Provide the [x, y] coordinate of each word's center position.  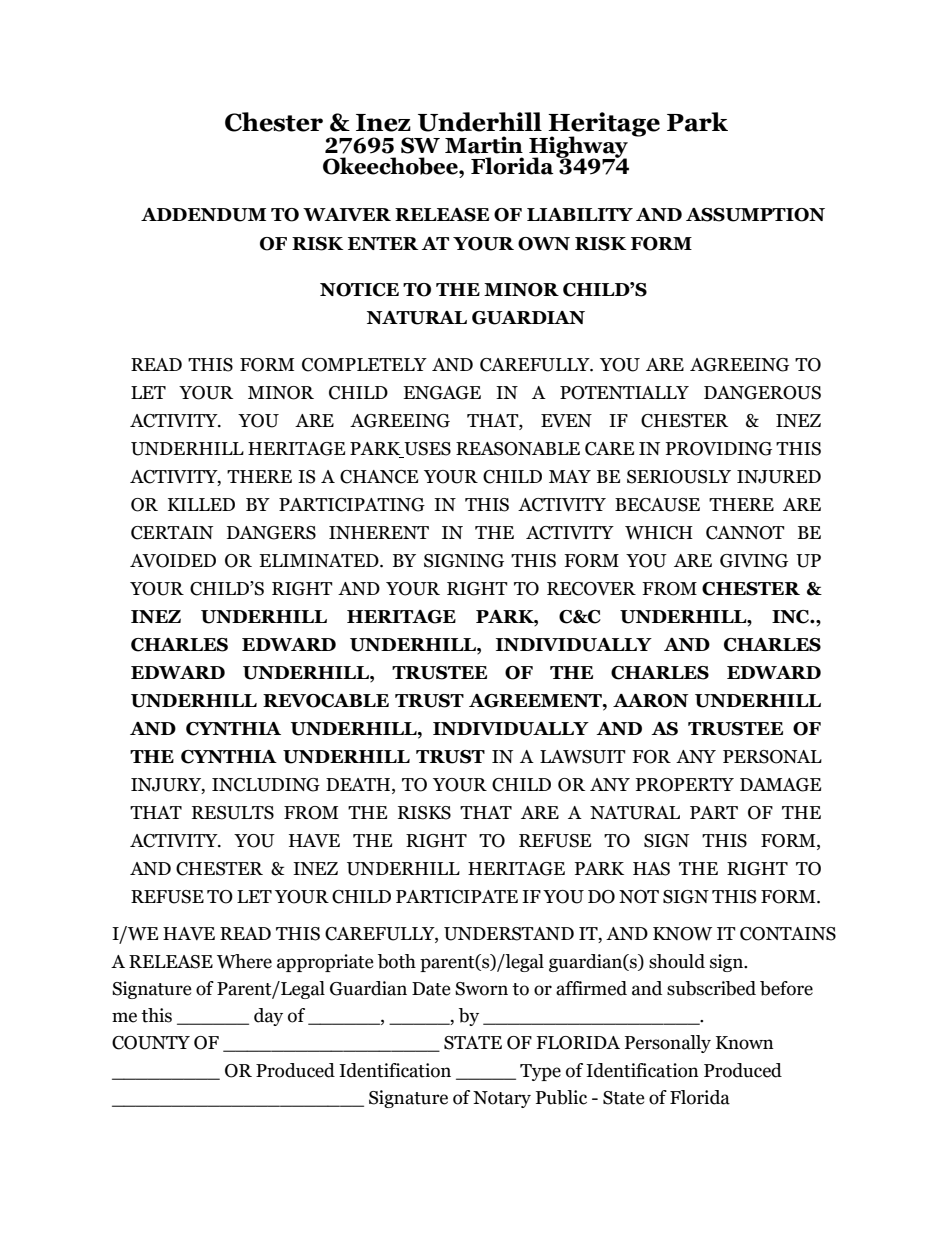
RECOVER [591, 589]
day [268, 1017]
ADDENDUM [203, 215]
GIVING [754, 561]
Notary [502, 1099]
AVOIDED [173, 561]
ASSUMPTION [755, 215]
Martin [484, 145]
